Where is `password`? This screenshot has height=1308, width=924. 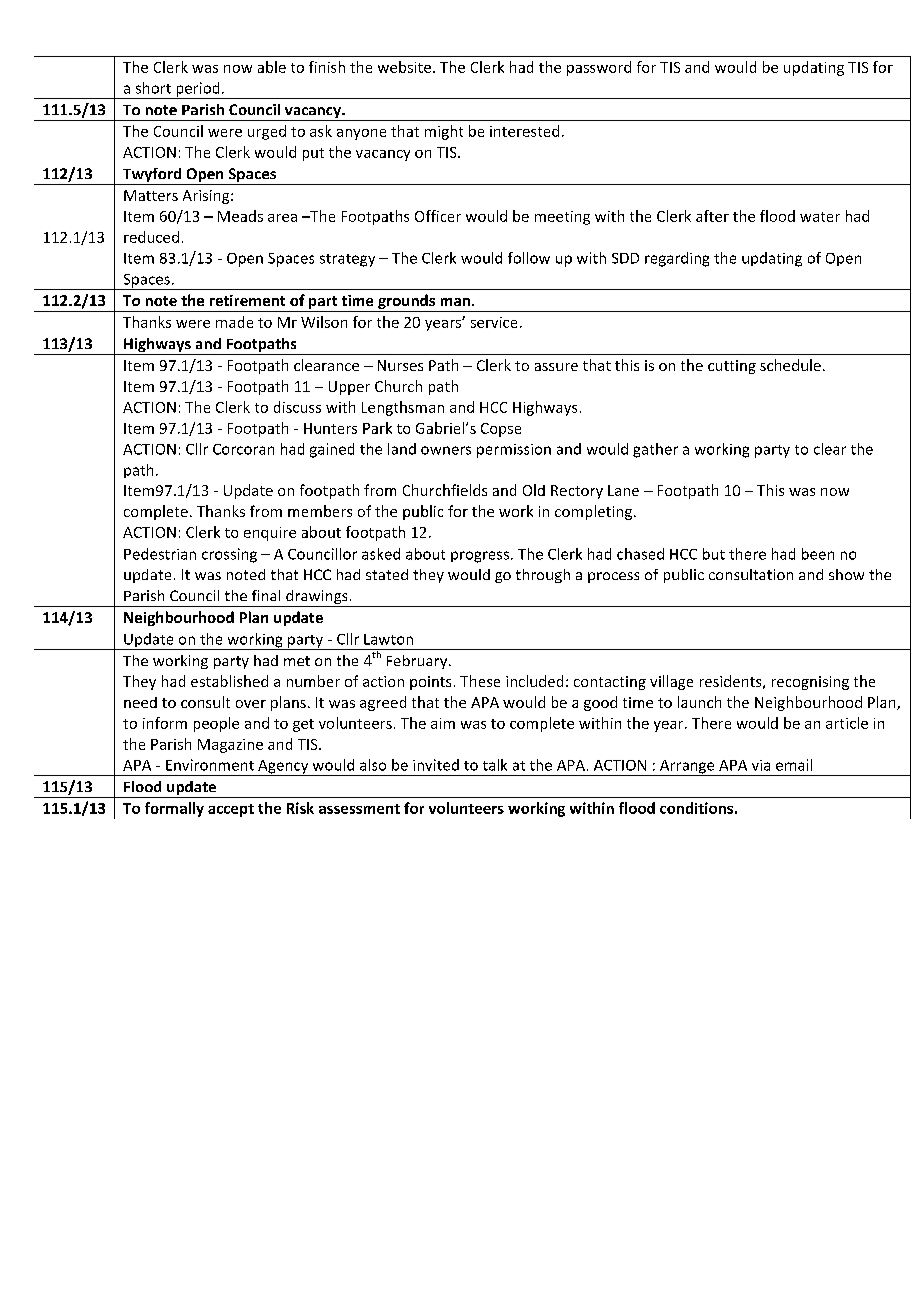 password is located at coordinates (599, 68).
